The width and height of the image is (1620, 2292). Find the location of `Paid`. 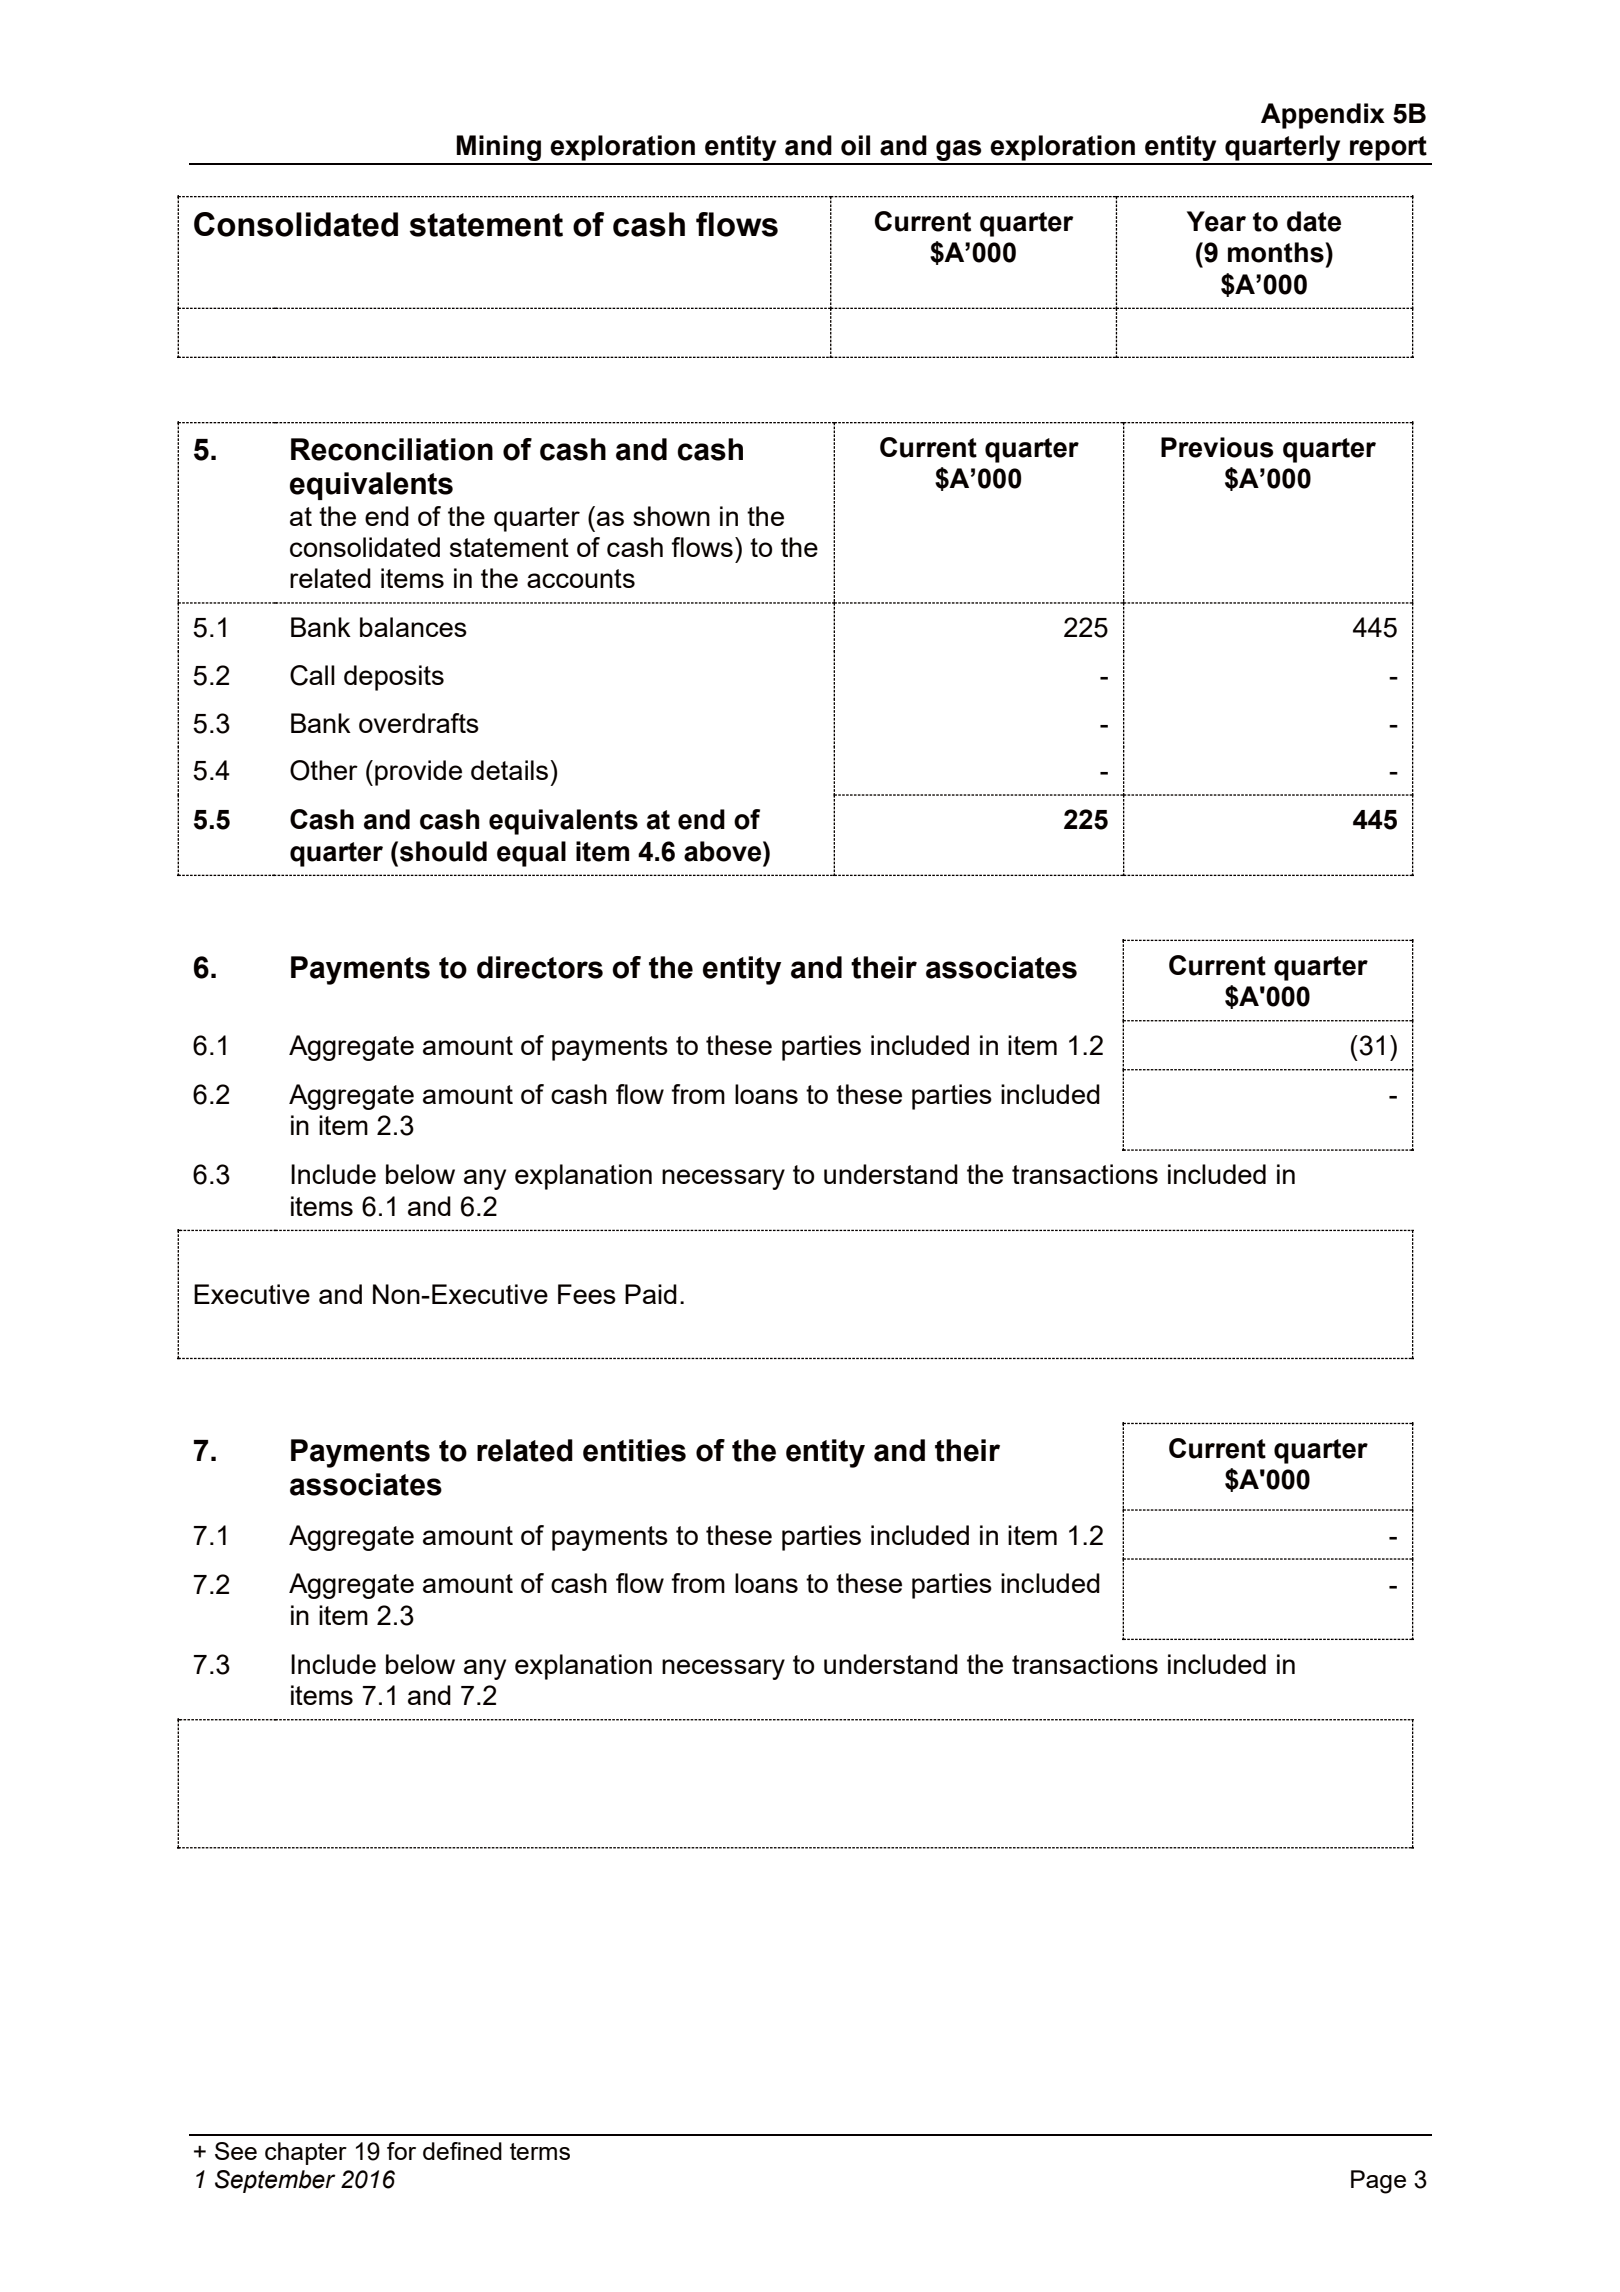

Paid is located at coordinates (651, 1294).
